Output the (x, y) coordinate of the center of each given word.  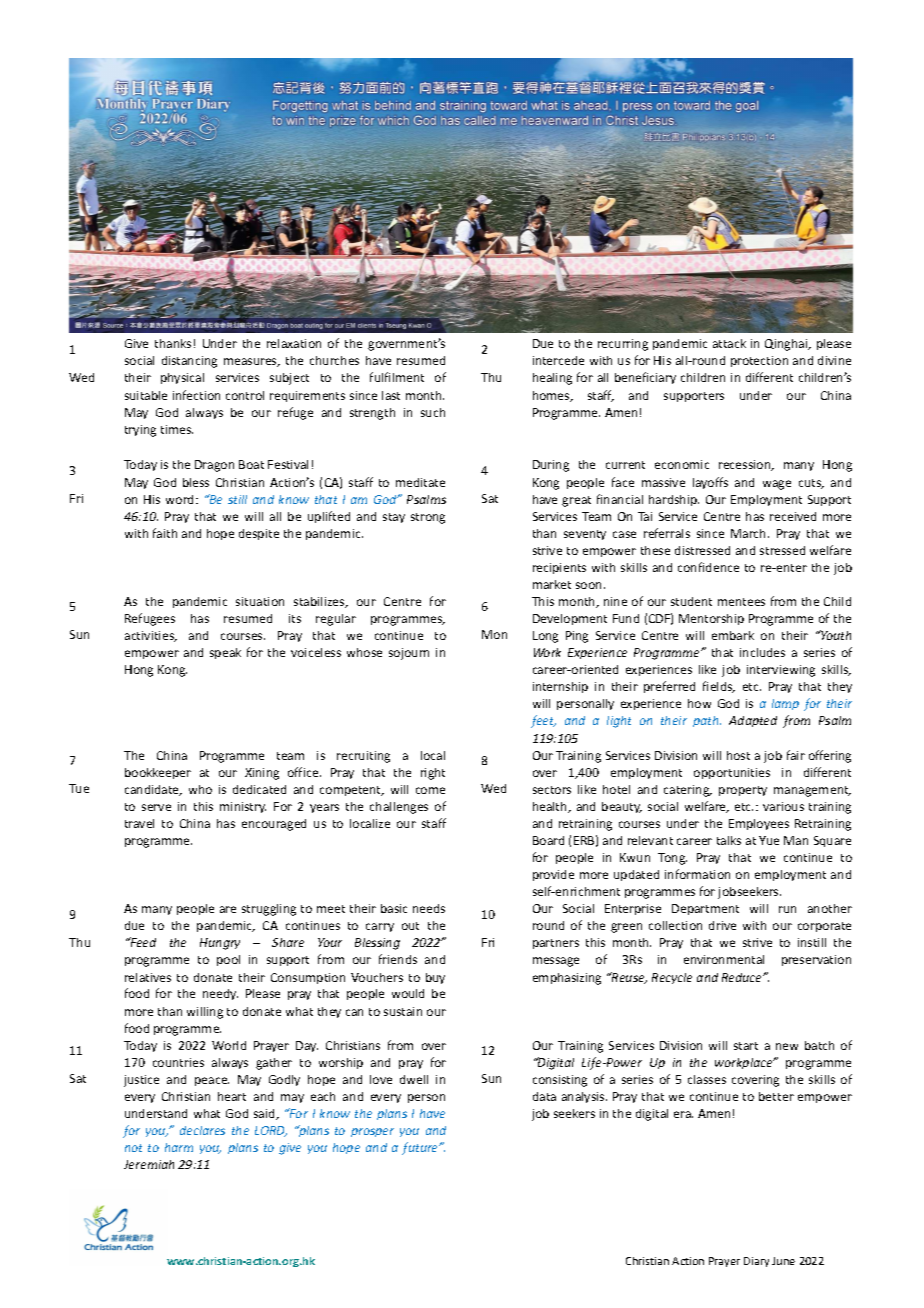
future (421, 1148)
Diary (756, 1262)
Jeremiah (149, 1164)
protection (759, 361)
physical (182, 378)
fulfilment (397, 377)
